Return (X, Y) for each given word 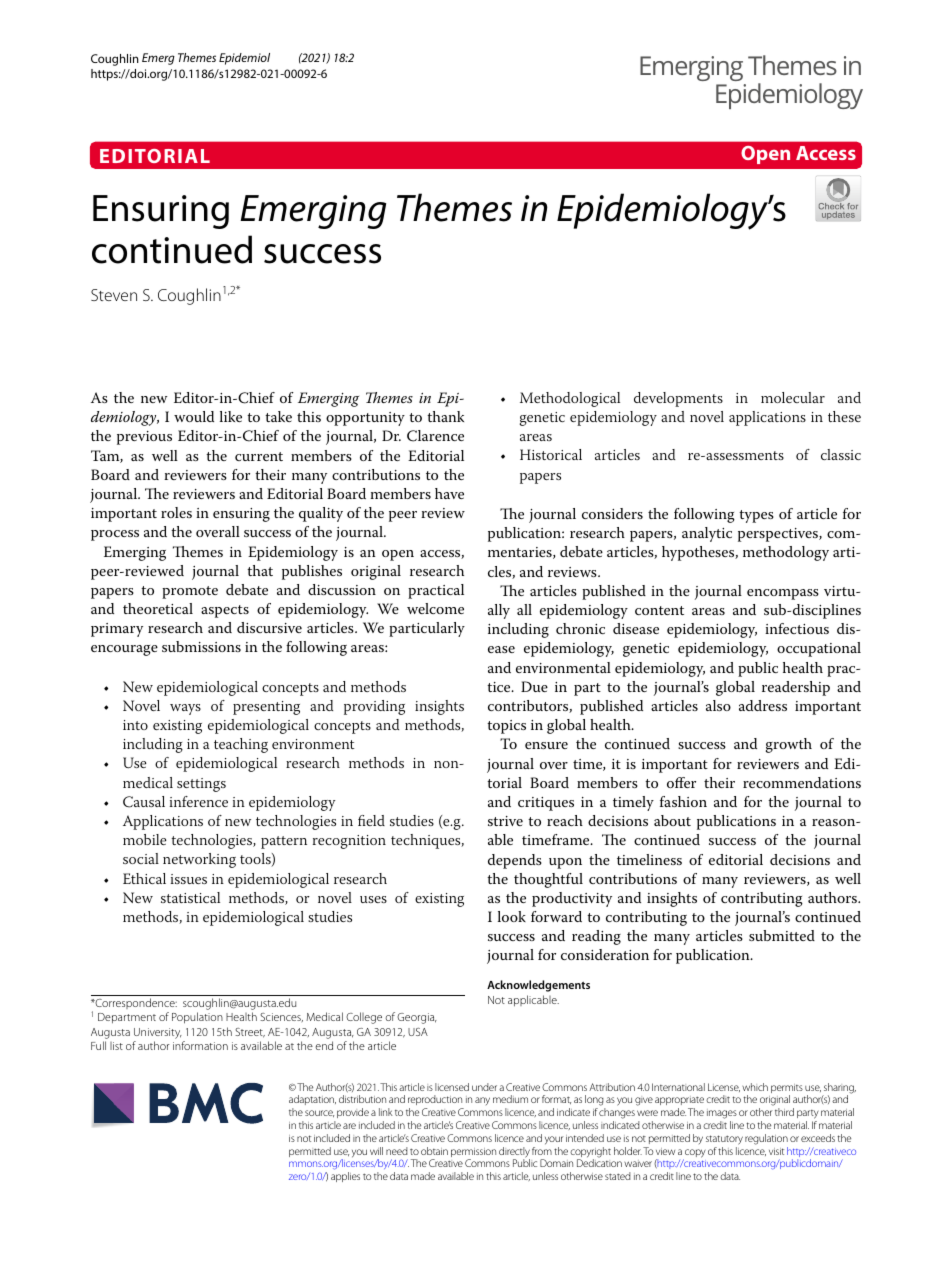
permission (473, 1154)
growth (789, 745)
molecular (793, 397)
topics (506, 727)
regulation (766, 1139)
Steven (114, 295)
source (319, 1113)
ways (185, 709)
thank (445, 416)
